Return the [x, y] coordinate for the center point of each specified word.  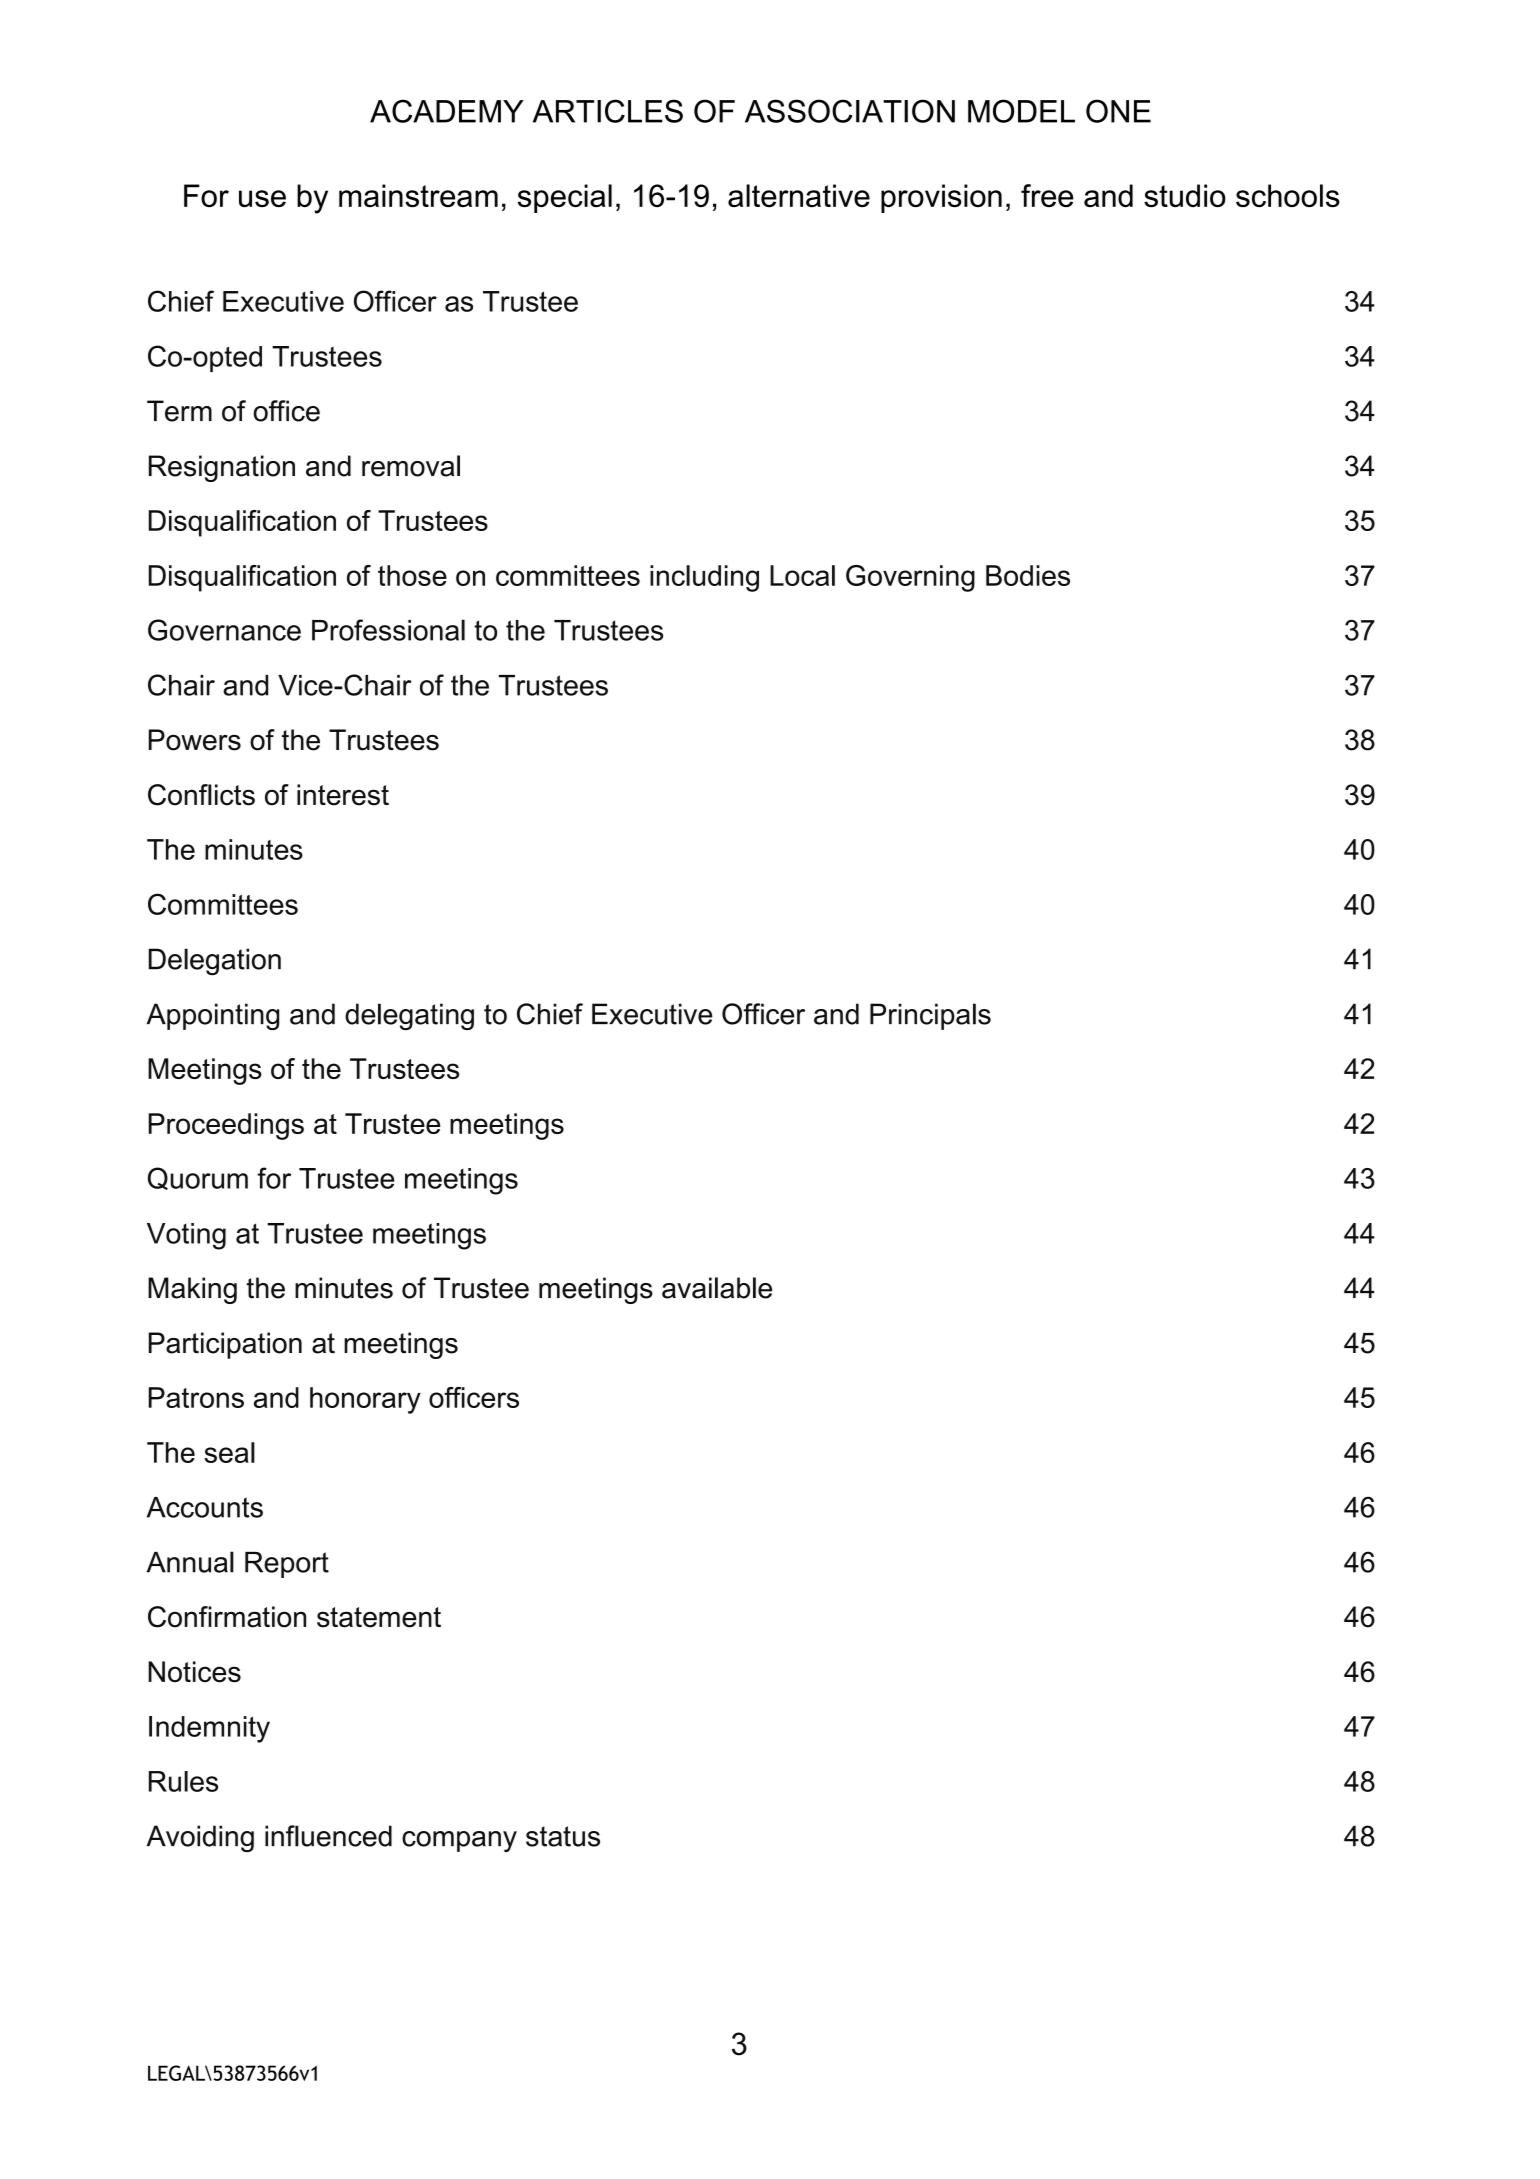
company [459, 1841]
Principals [930, 1016]
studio [1185, 195]
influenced [328, 1836]
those [412, 575]
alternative [799, 195]
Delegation [215, 962]
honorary [365, 1400]
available [717, 1288]
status [563, 1836]
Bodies [1028, 575]
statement [379, 1617]
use [262, 198]
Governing [910, 578]
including [704, 578]
